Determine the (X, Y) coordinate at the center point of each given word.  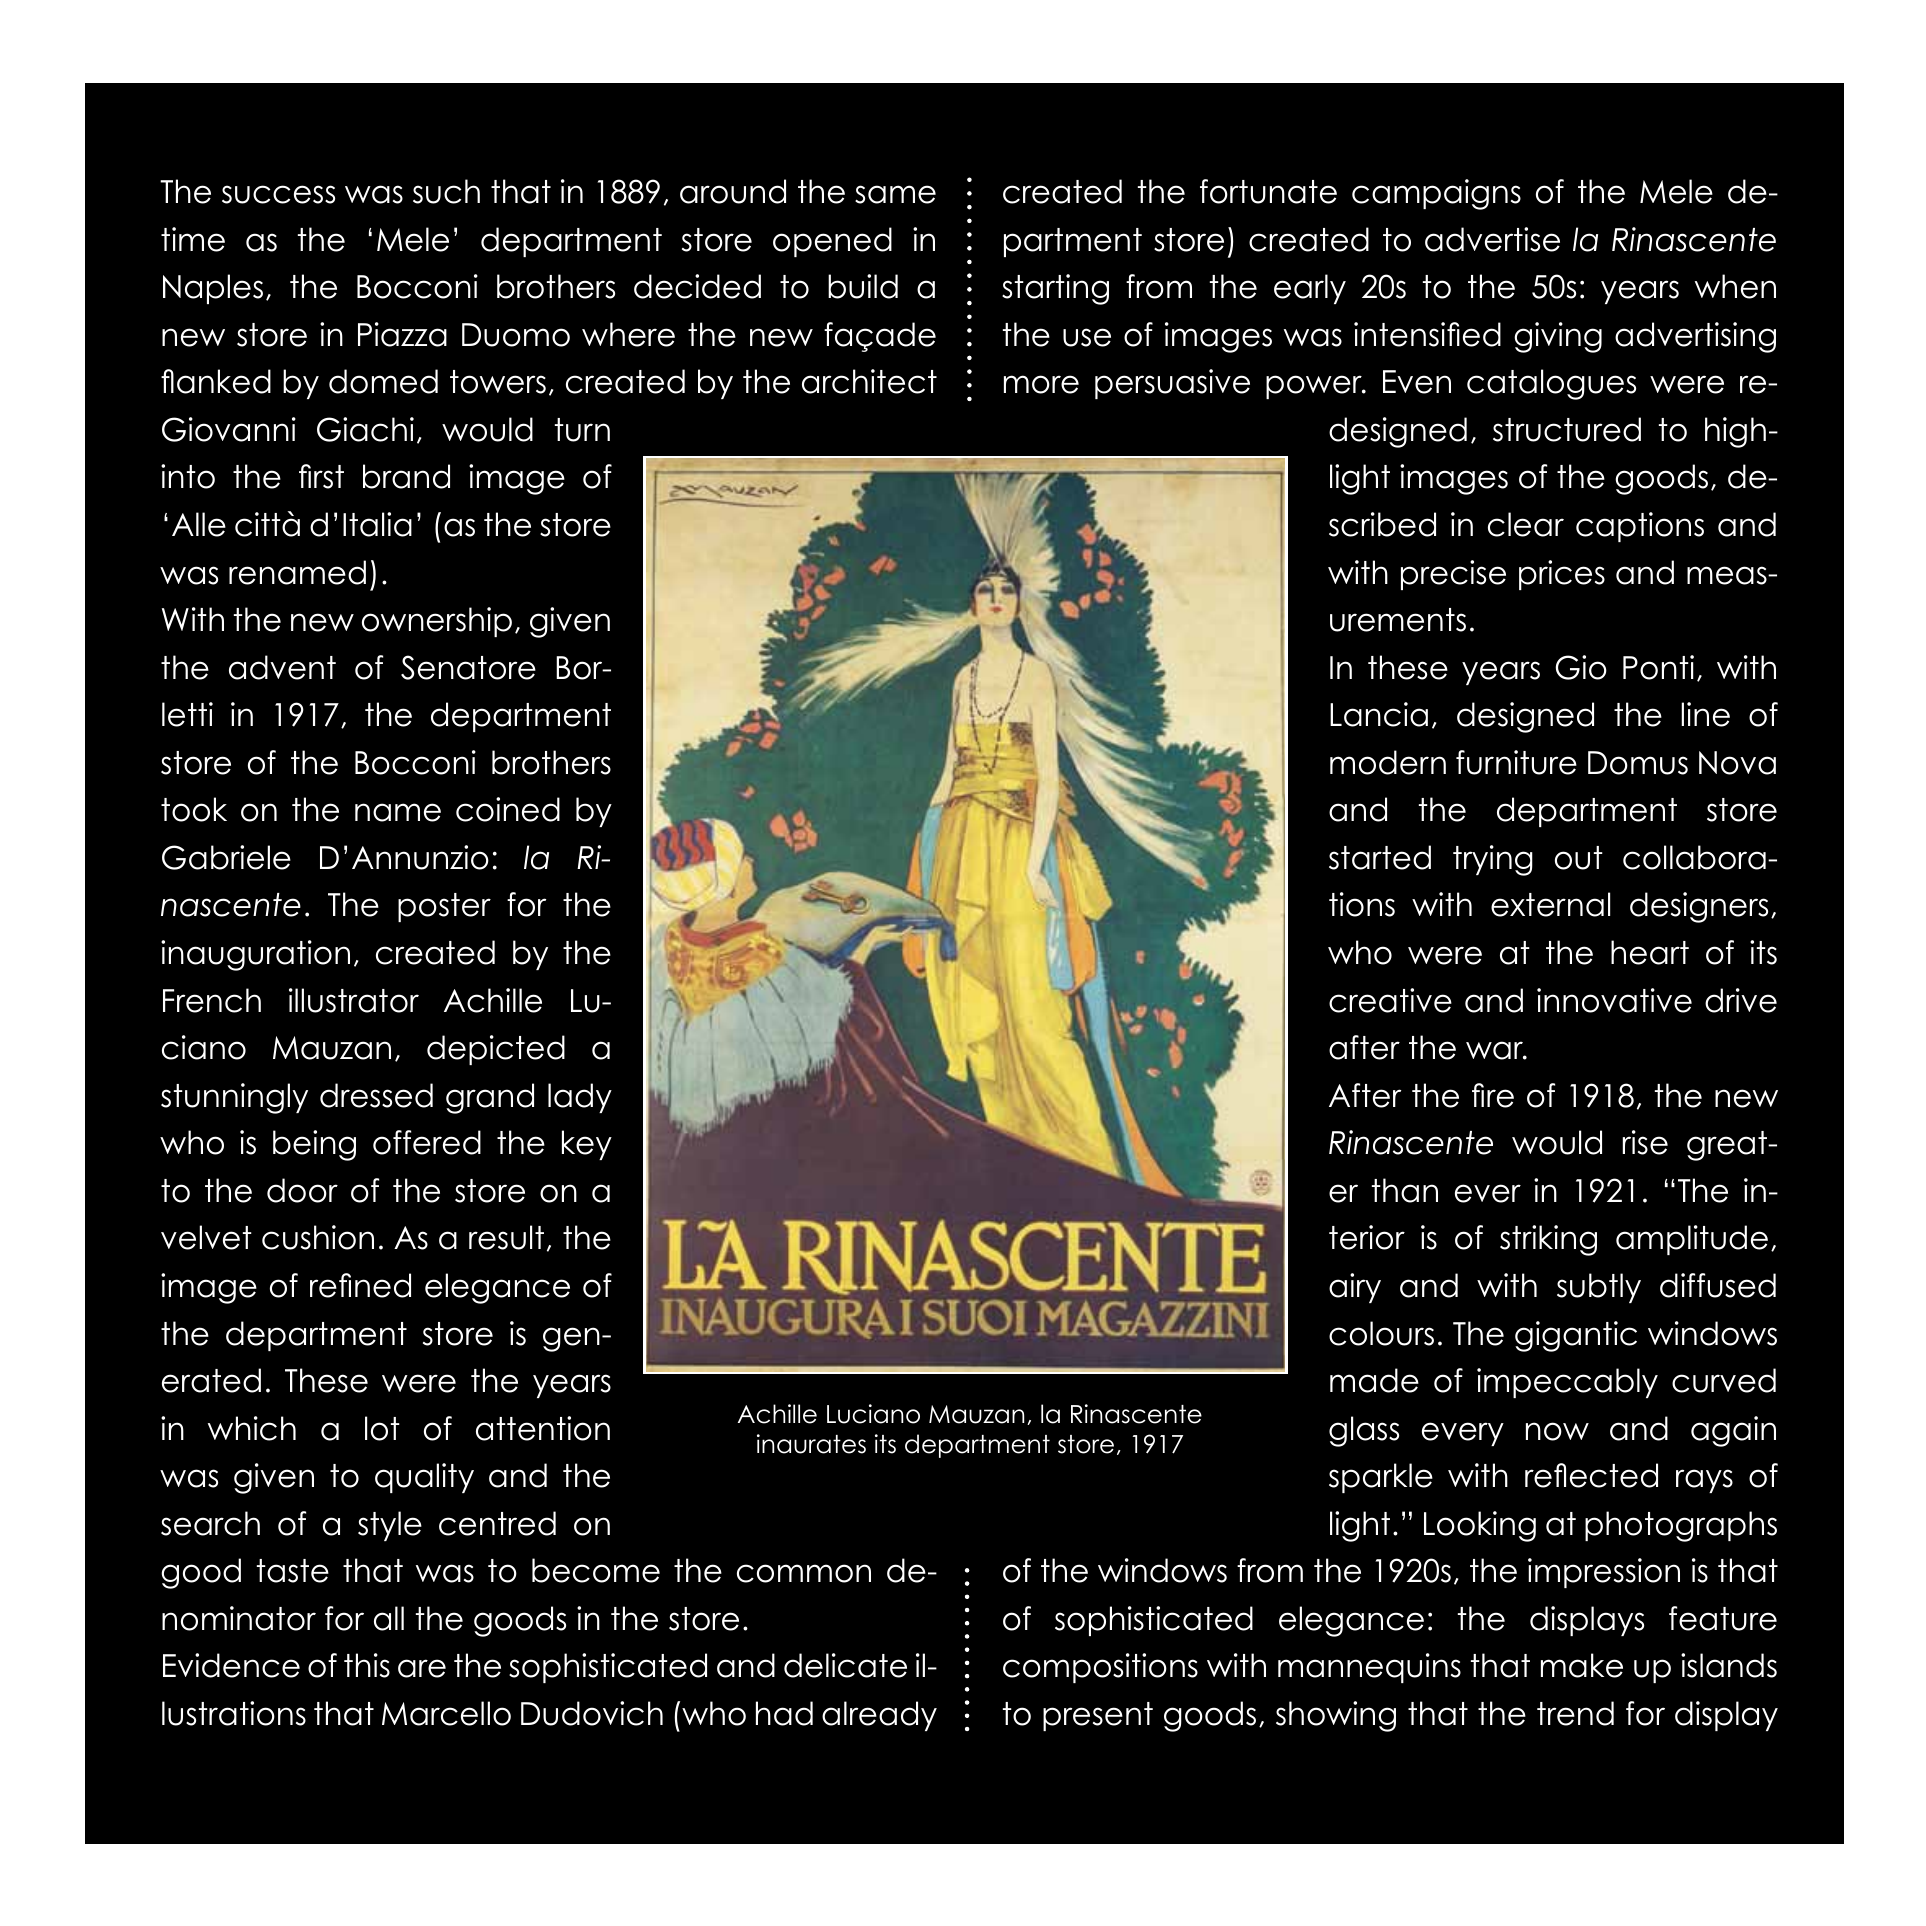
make (1582, 1665)
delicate (845, 1665)
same (895, 194)
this (367, 1665)
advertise (1492, 239)
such (446, 191)
